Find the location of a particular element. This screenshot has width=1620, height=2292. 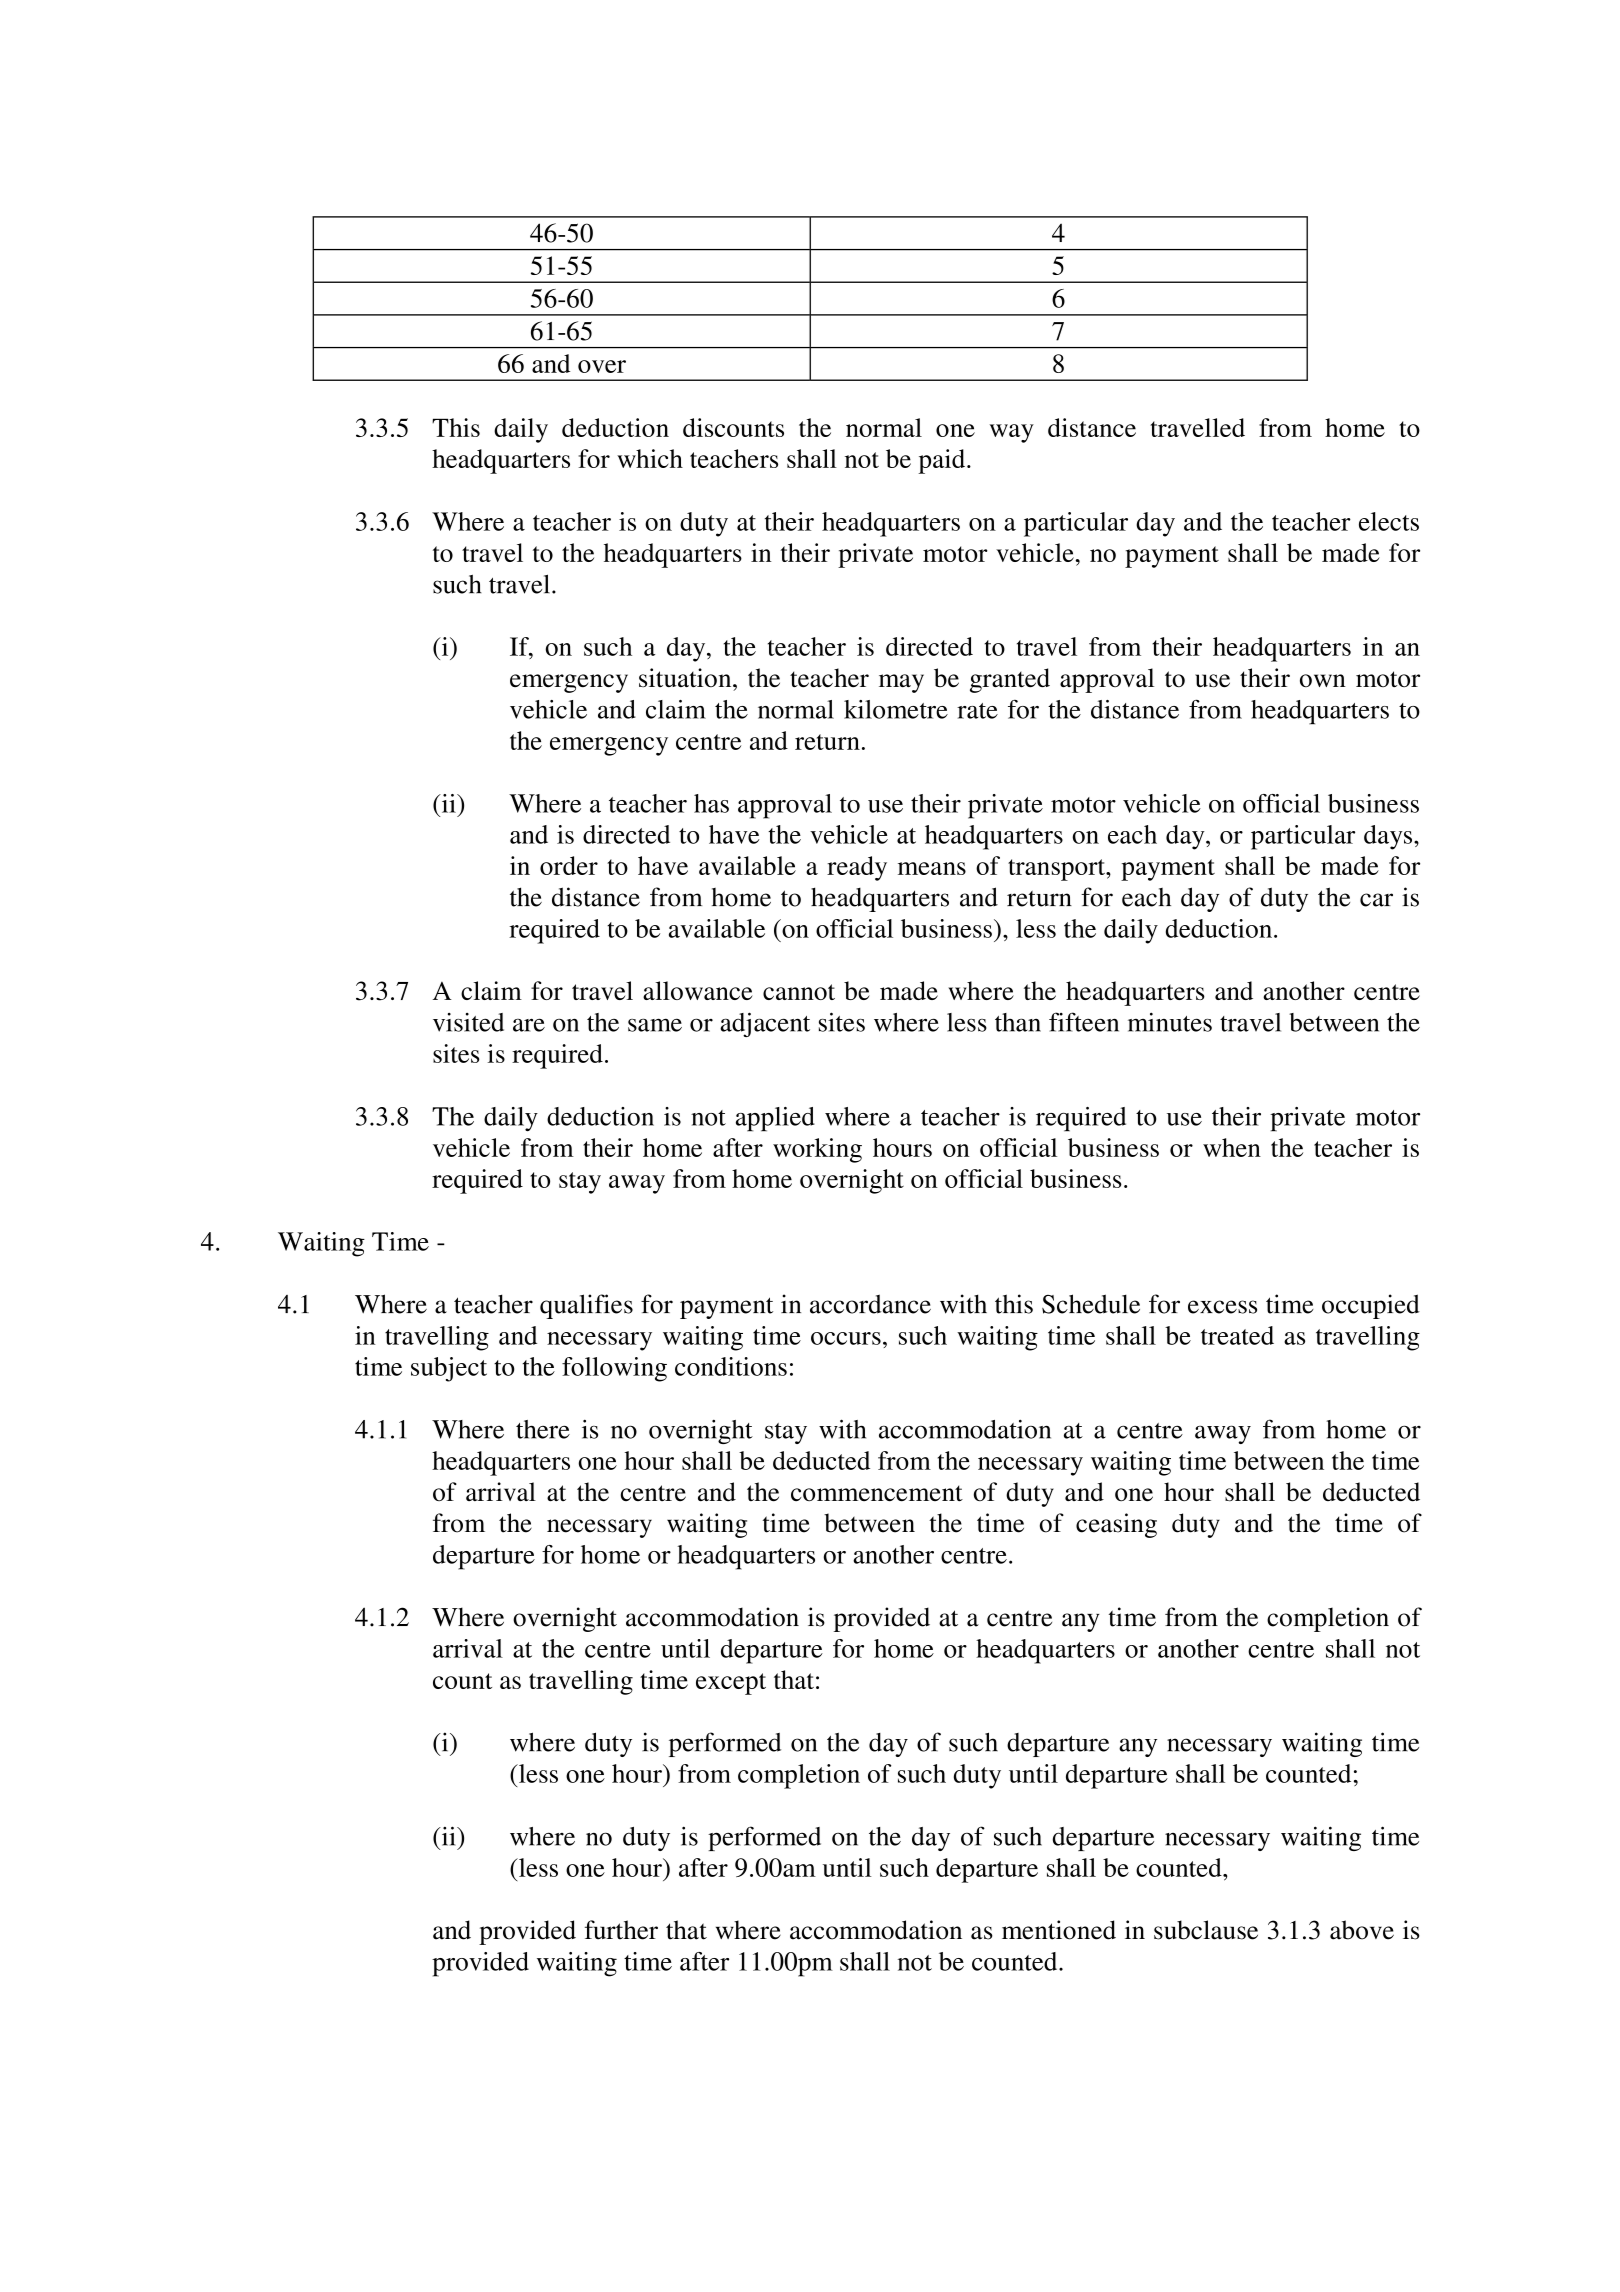

paid is located at coordinates (943, 461).
